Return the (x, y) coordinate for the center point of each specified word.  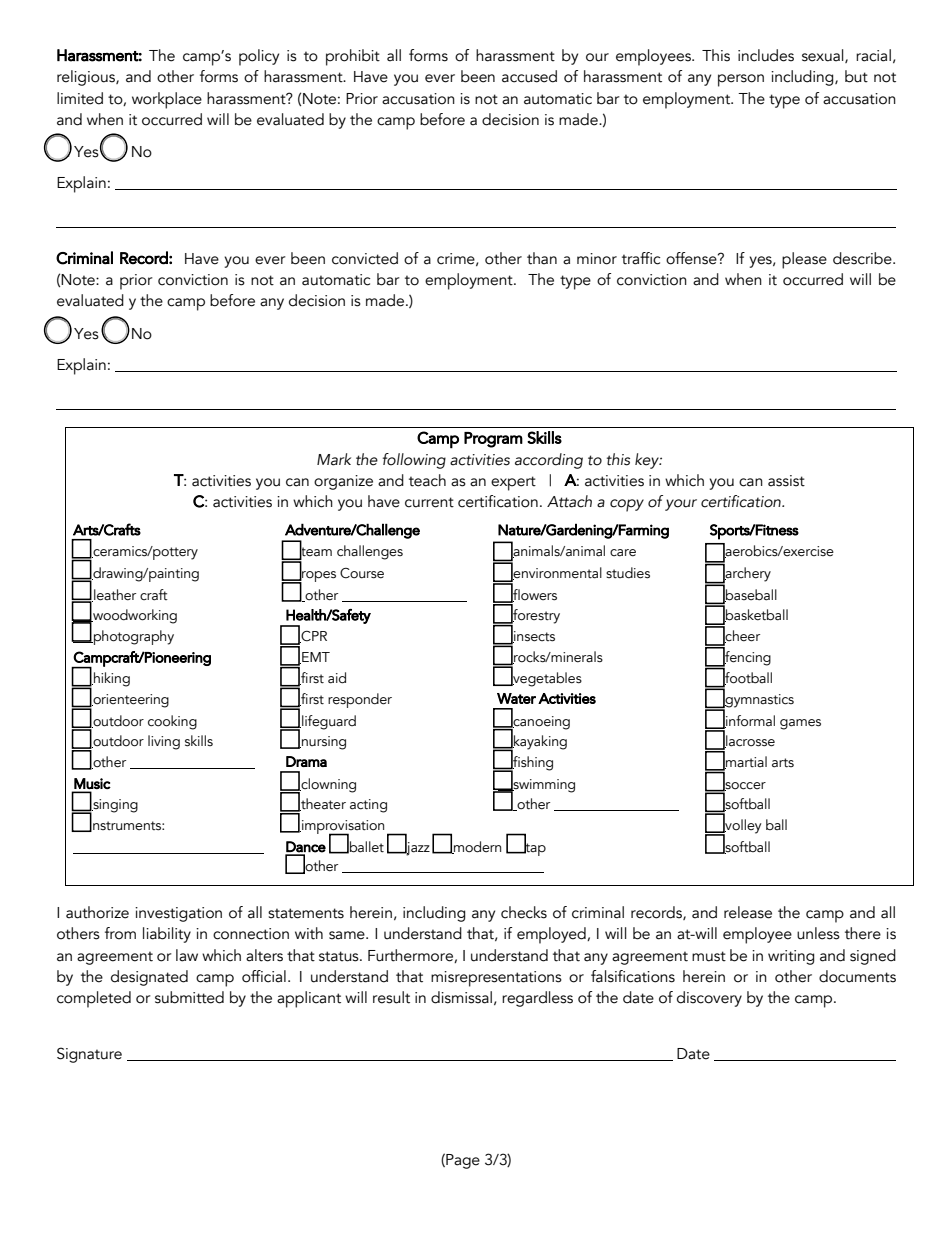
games (800, 724)
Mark (334, 459)
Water (516, 698)
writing (791, 957)
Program (493, 440)
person (741, 80)
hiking (111, 679)
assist (786, 481)
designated (149, 978)
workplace (167, 100)
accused (529, 76)
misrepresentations (496, 979)
